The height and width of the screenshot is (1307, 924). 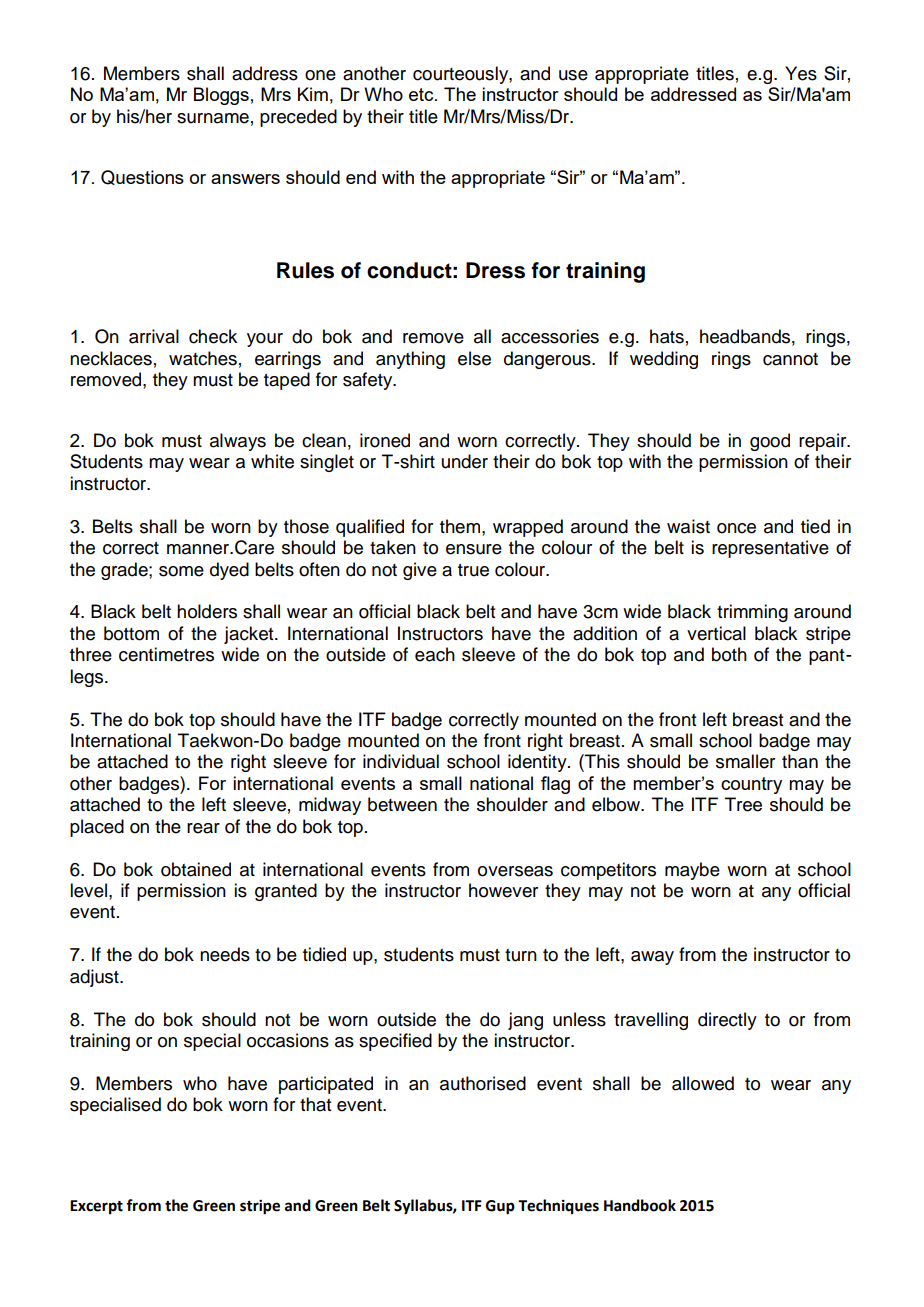 I want to click on surname, so click(x=213, y=118).
